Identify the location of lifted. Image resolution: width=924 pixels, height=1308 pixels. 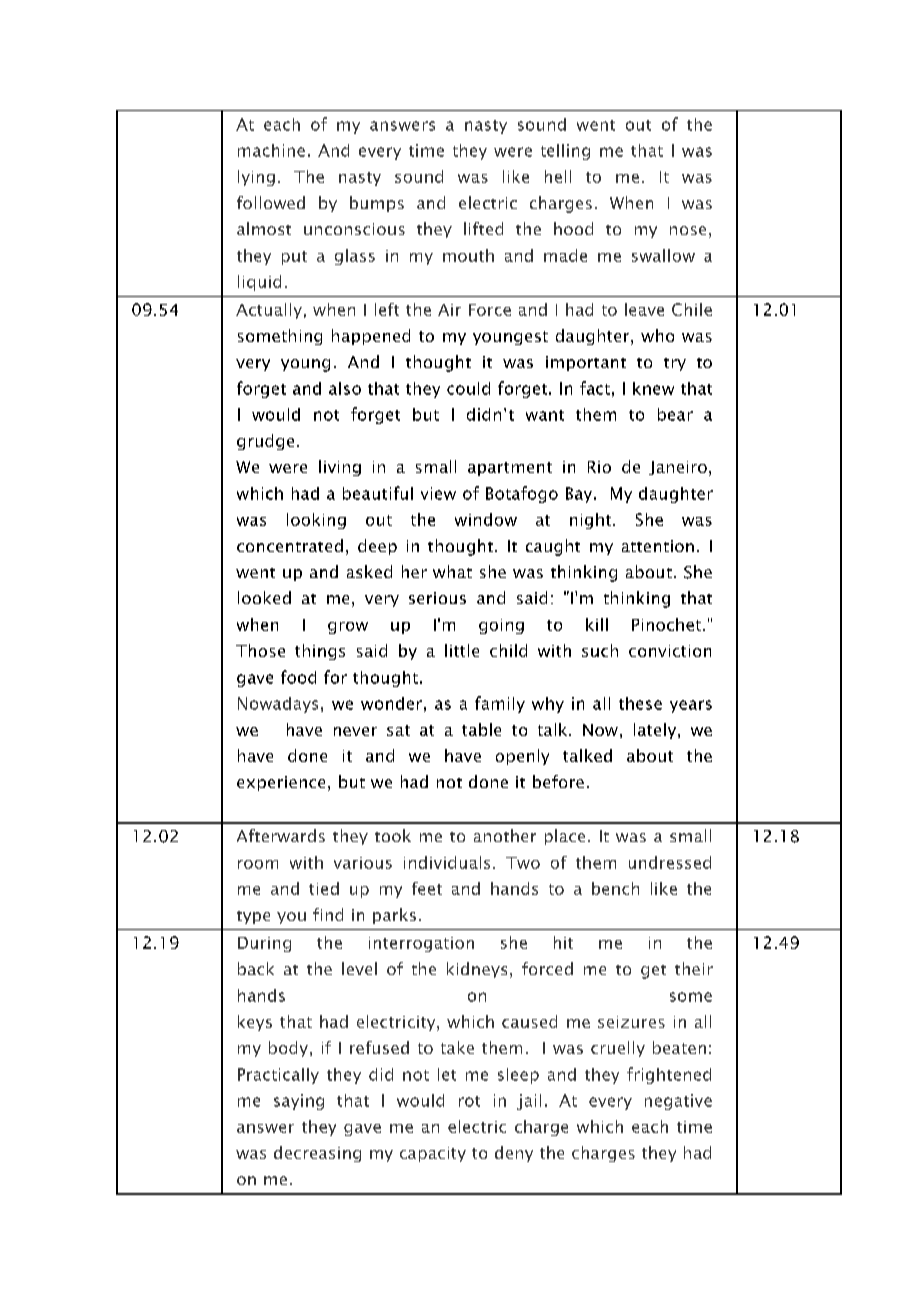
(483, 228).
